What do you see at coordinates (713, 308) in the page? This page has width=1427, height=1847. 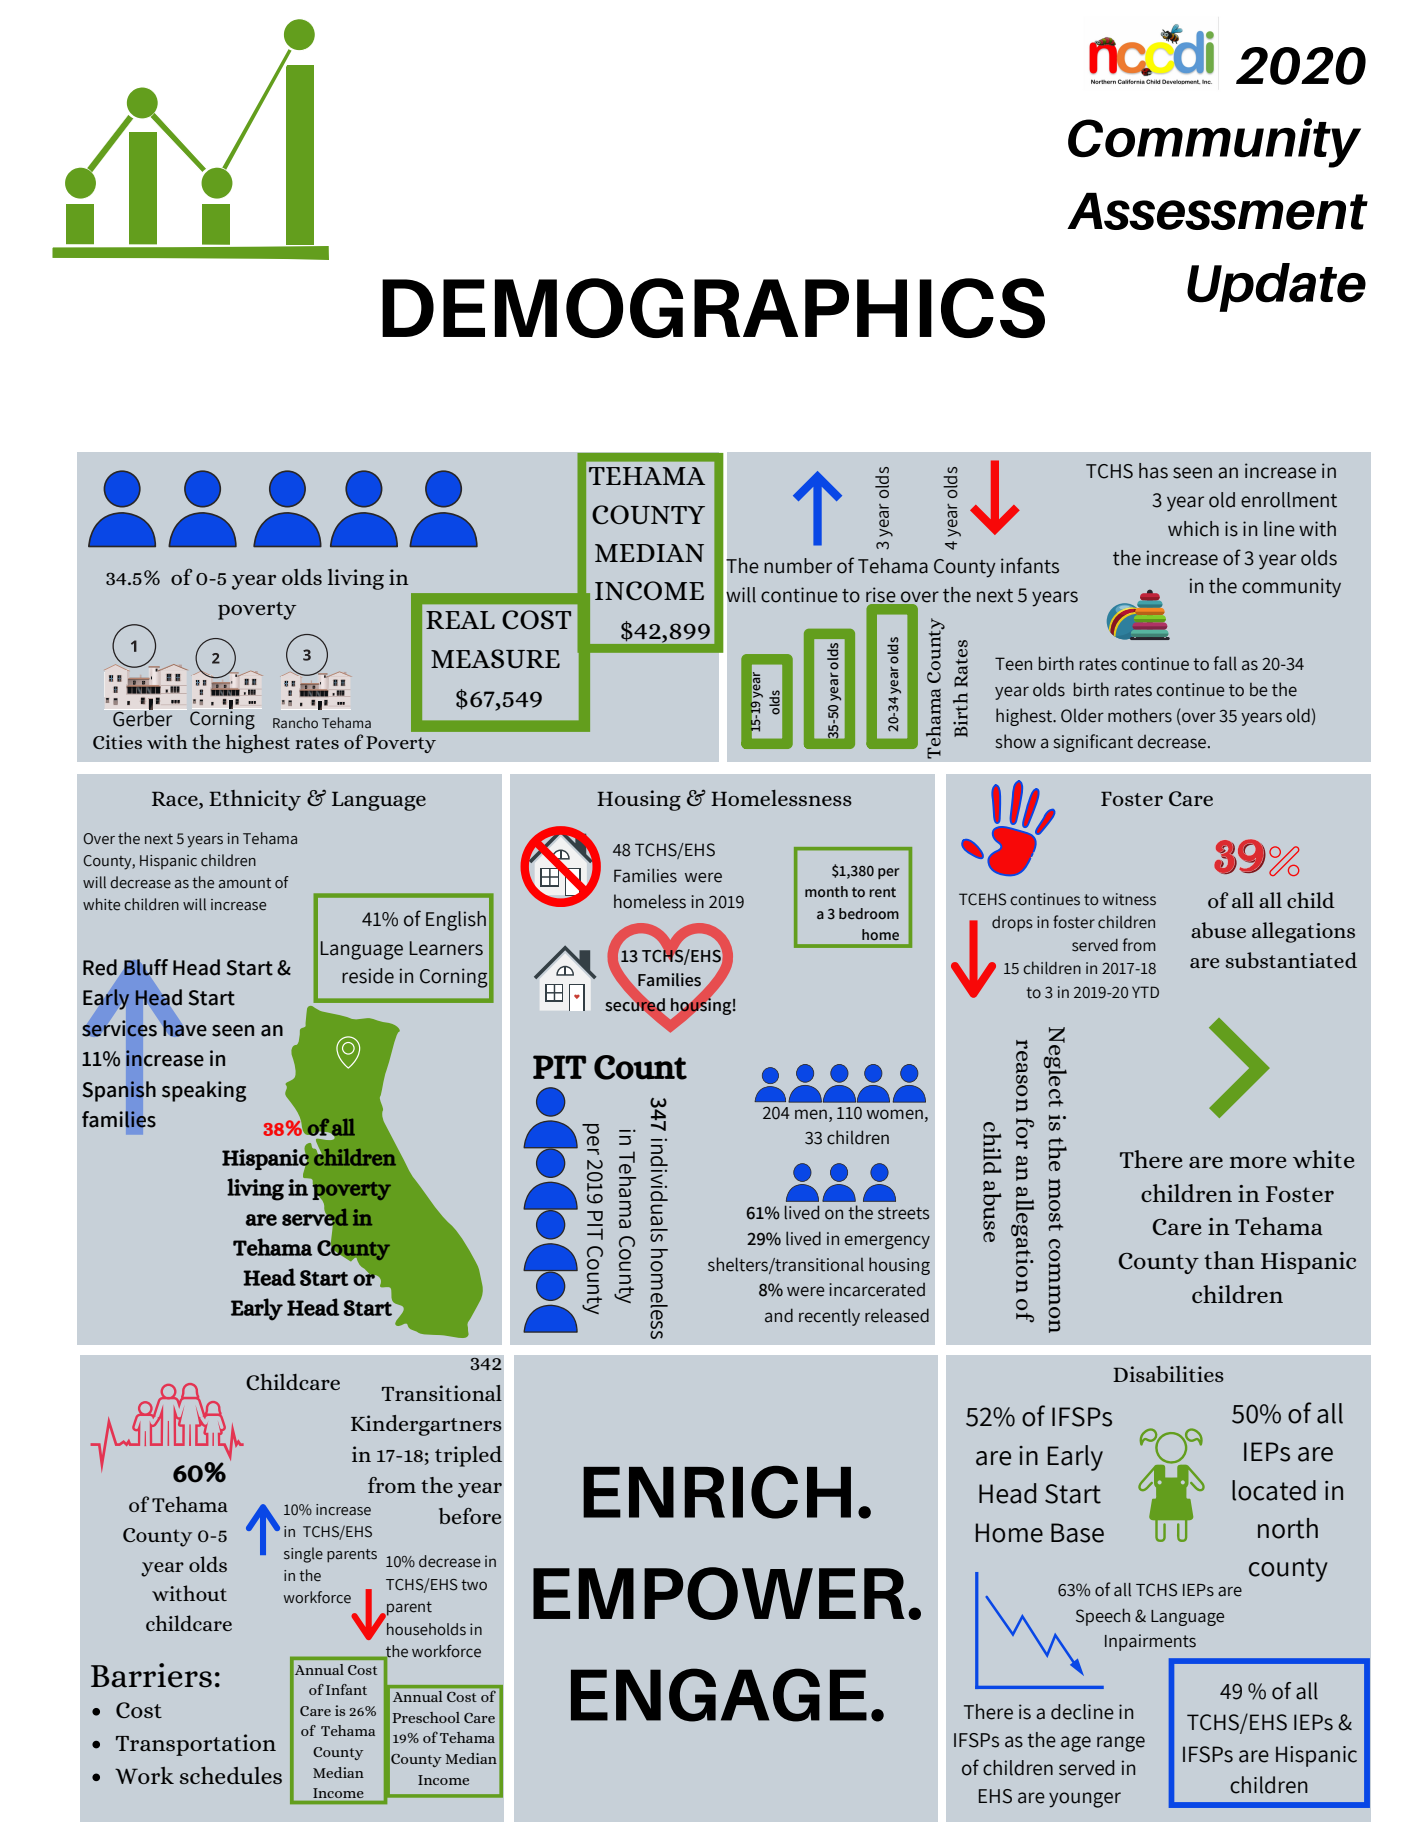 I see `DEMOGRAPHICS` at bounding box center [713, 308].
